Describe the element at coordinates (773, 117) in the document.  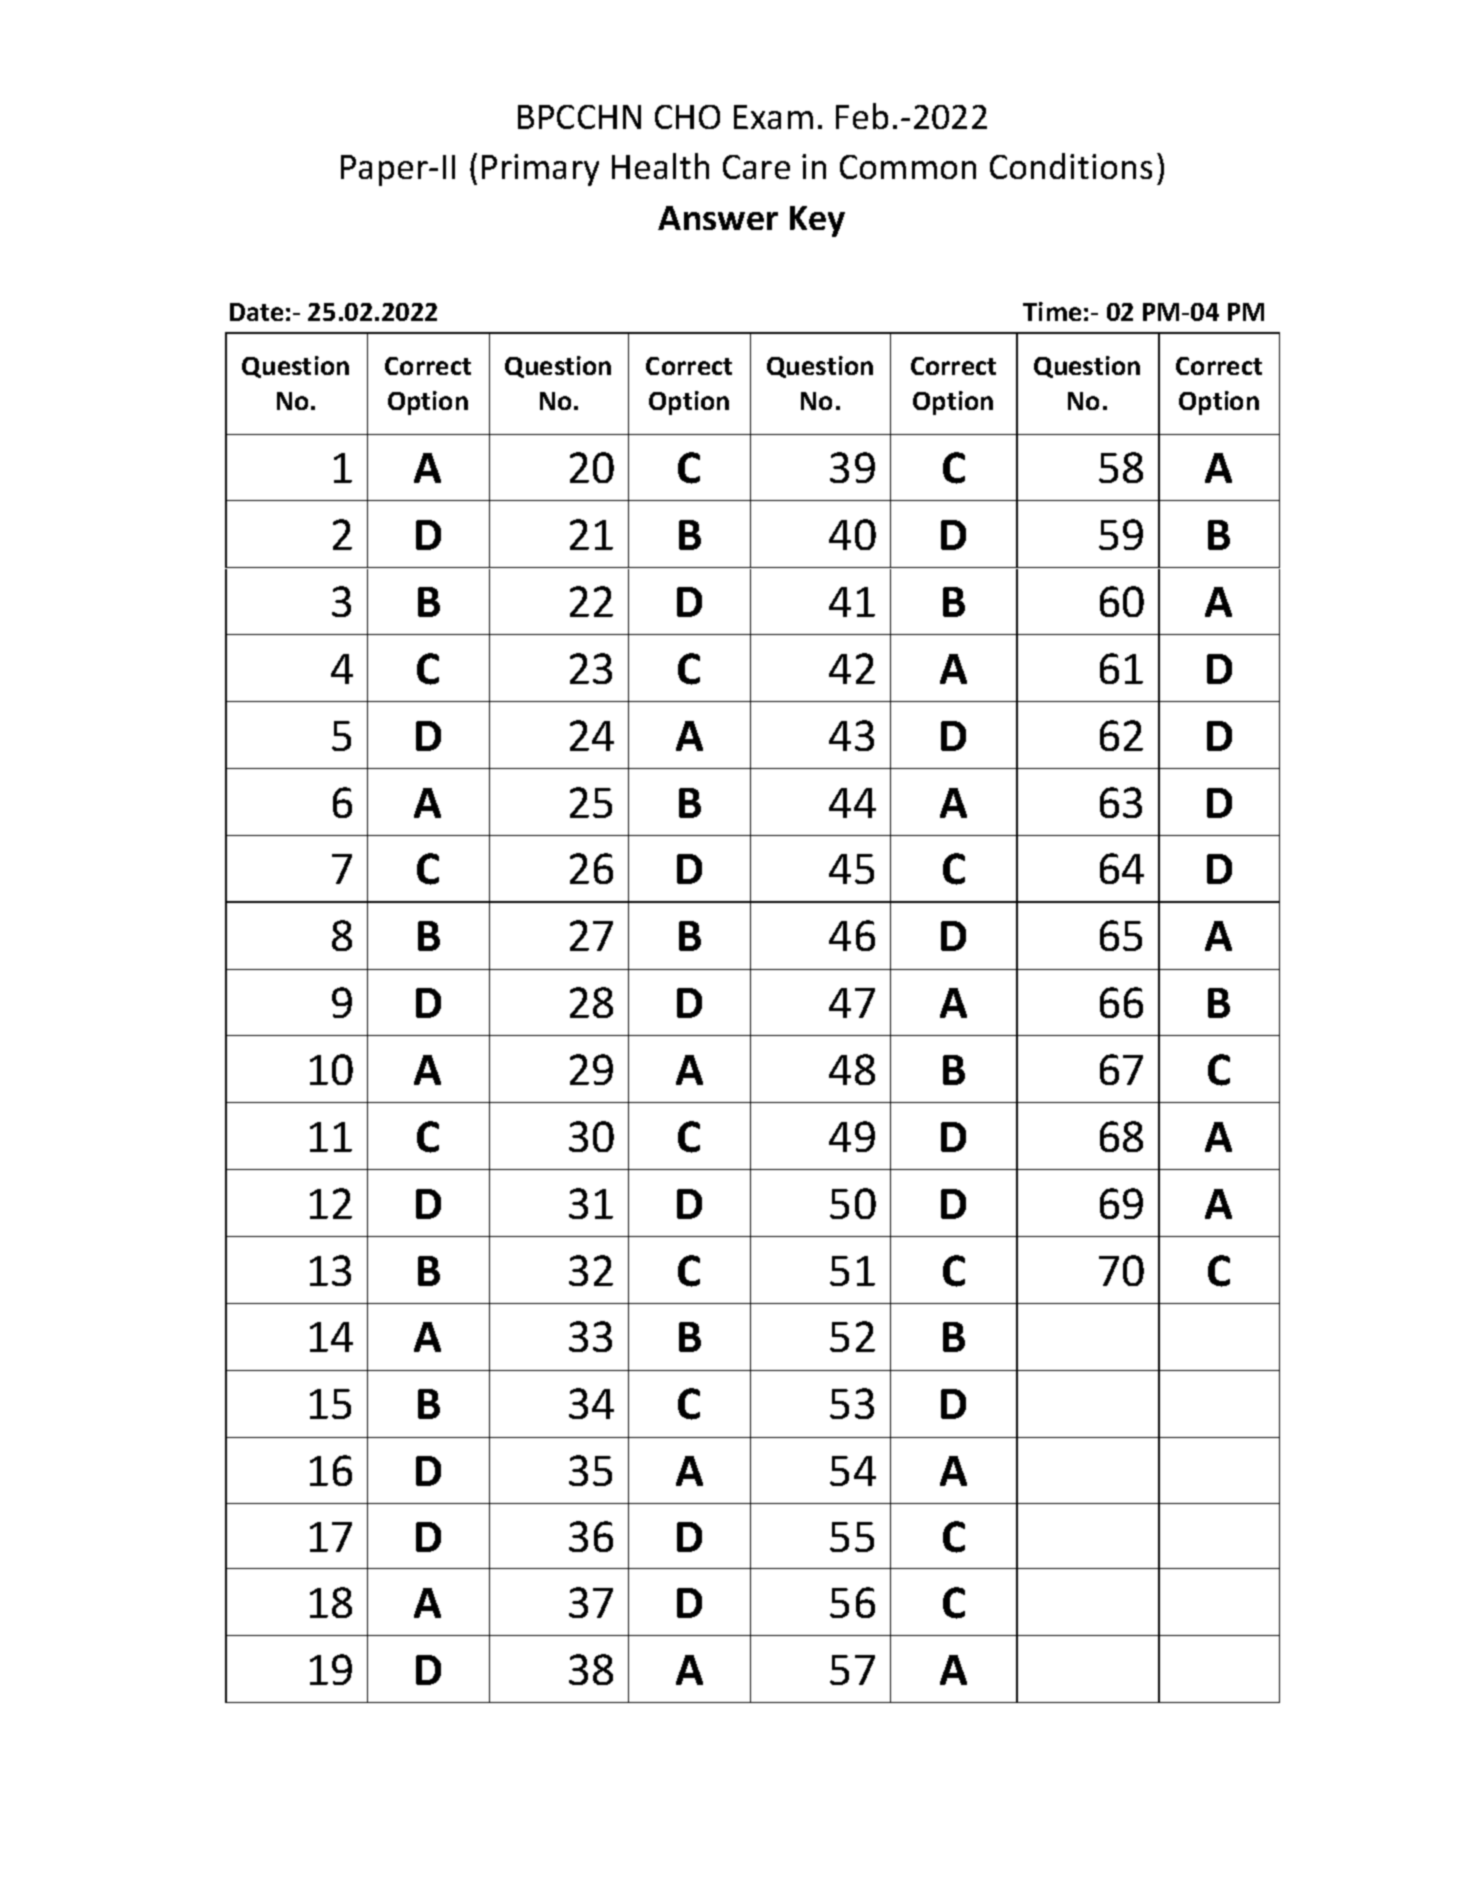
I see `Exam` at that location.
